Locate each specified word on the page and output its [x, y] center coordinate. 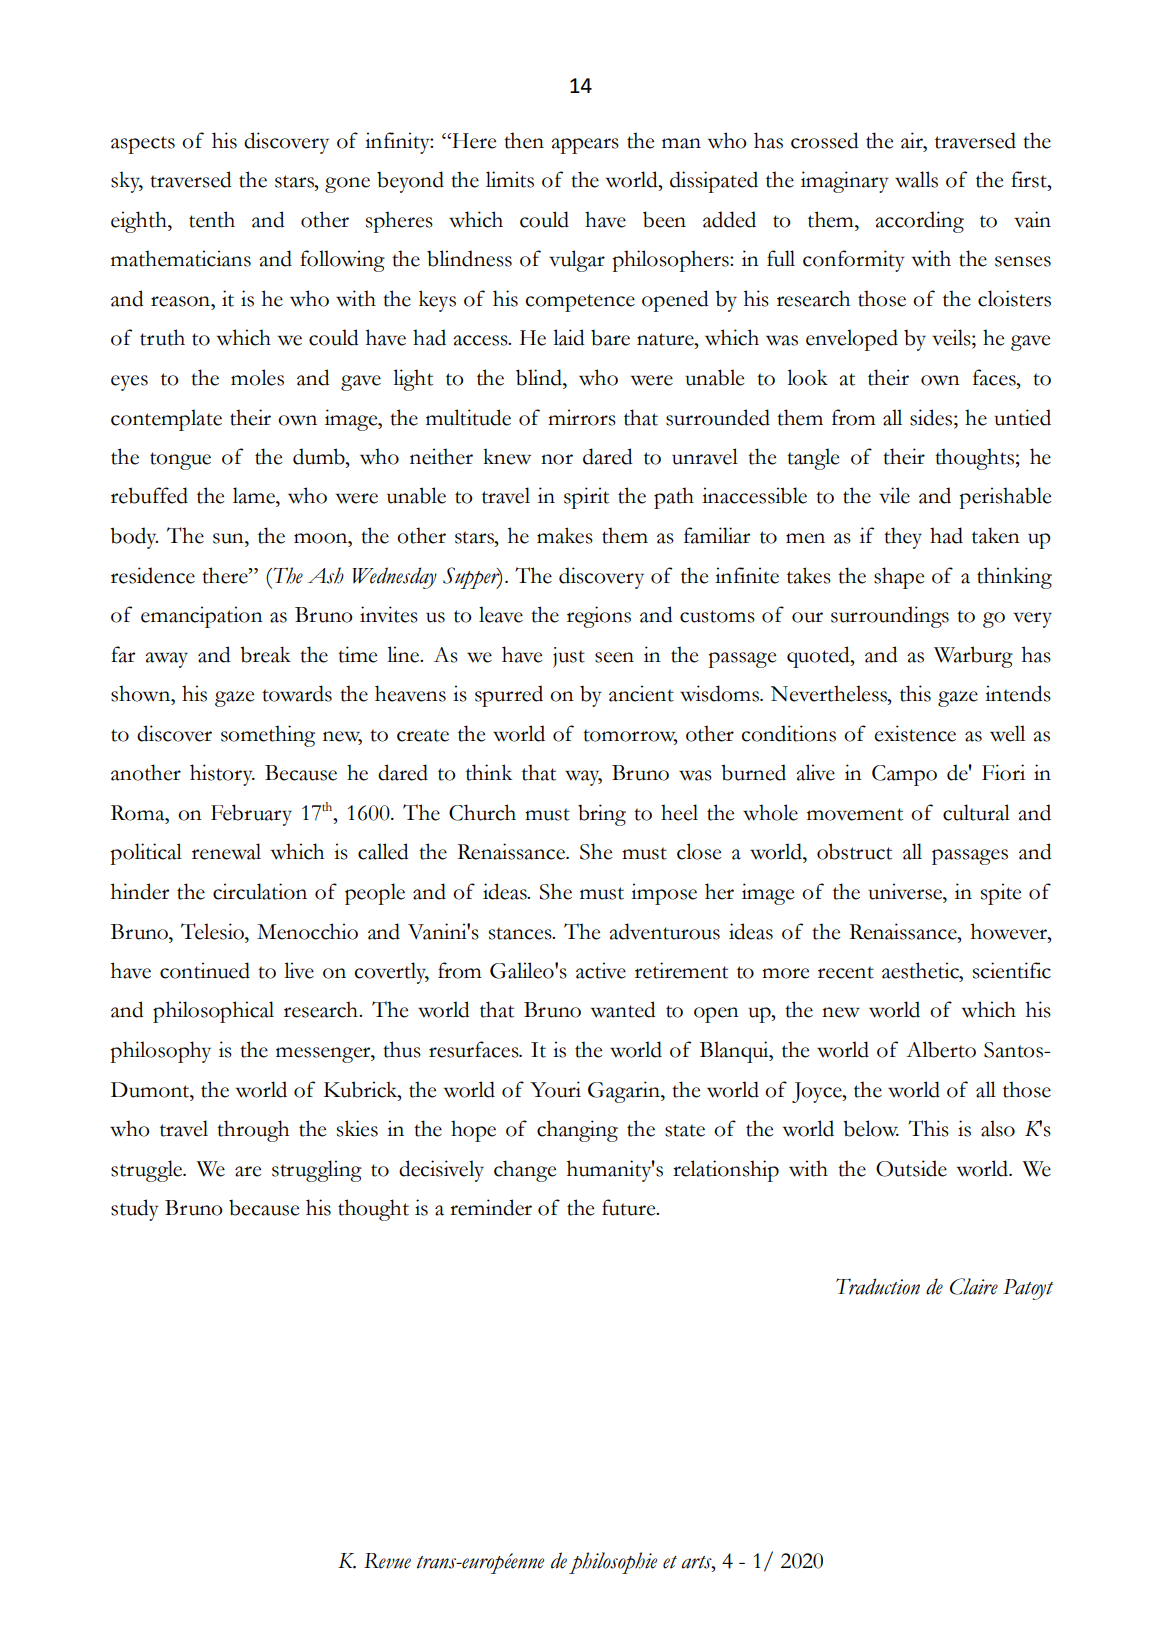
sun [229, 538]
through [253, 1131]
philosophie [613, 1563]
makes [565, 535]
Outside [911, 1168]
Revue [387, 1561]
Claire [974, 1286]
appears [585, 146]
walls [916, 179]
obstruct [854, 851]
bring [602, 815]
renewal [226, 851]
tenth [212, 219]
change [525, 1171]
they [903, 538]
